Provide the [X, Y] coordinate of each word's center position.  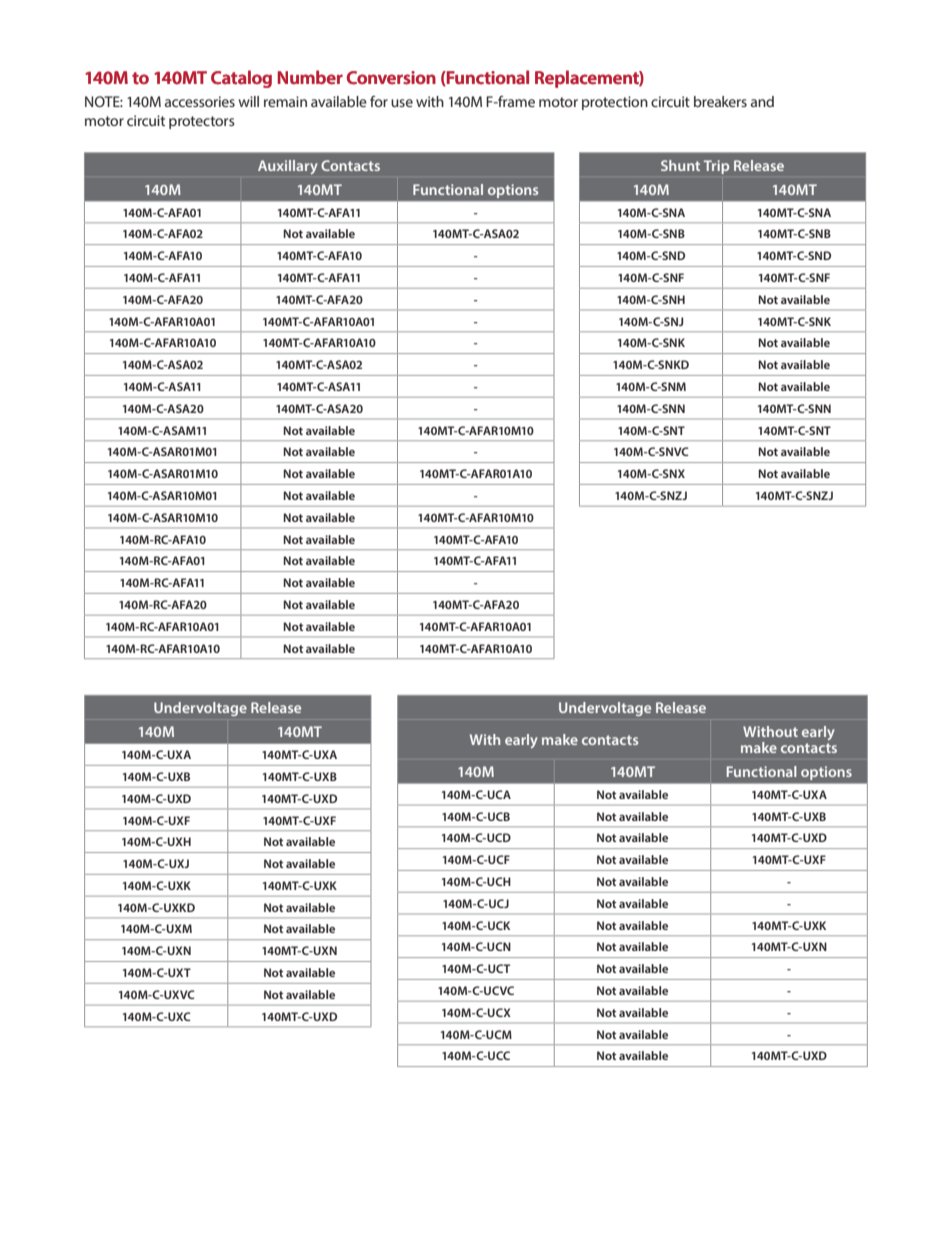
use [402, 103]
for [379, 101]
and [762, 101]
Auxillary [288, 167]
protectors [202, 122]
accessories [200, 101]
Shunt [680, 165]
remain [285, 101]
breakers [720, 101]
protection [615, 103]
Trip [716, 167]
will [249, 101]
